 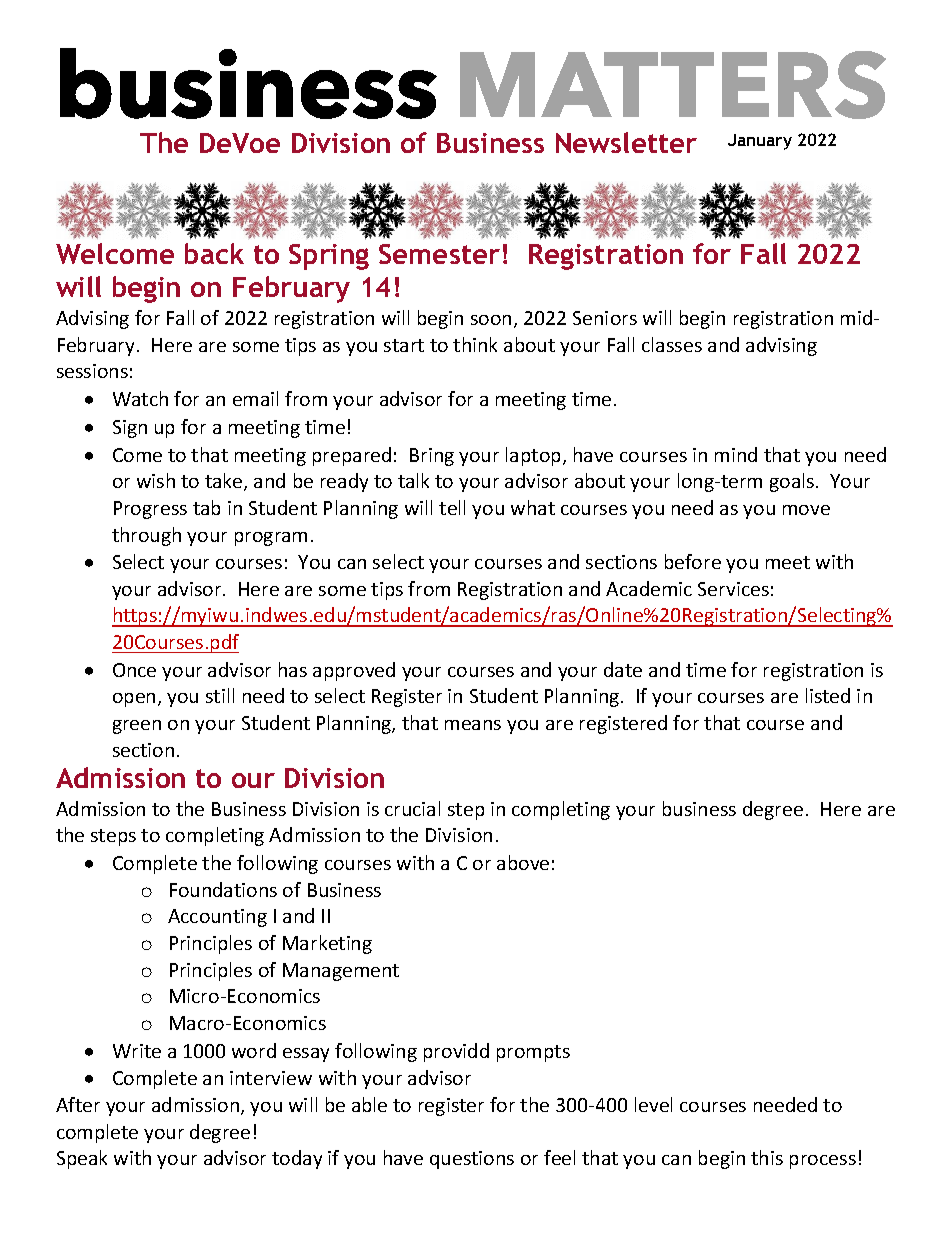 I want to click on back, so click(x=214, y=253).
